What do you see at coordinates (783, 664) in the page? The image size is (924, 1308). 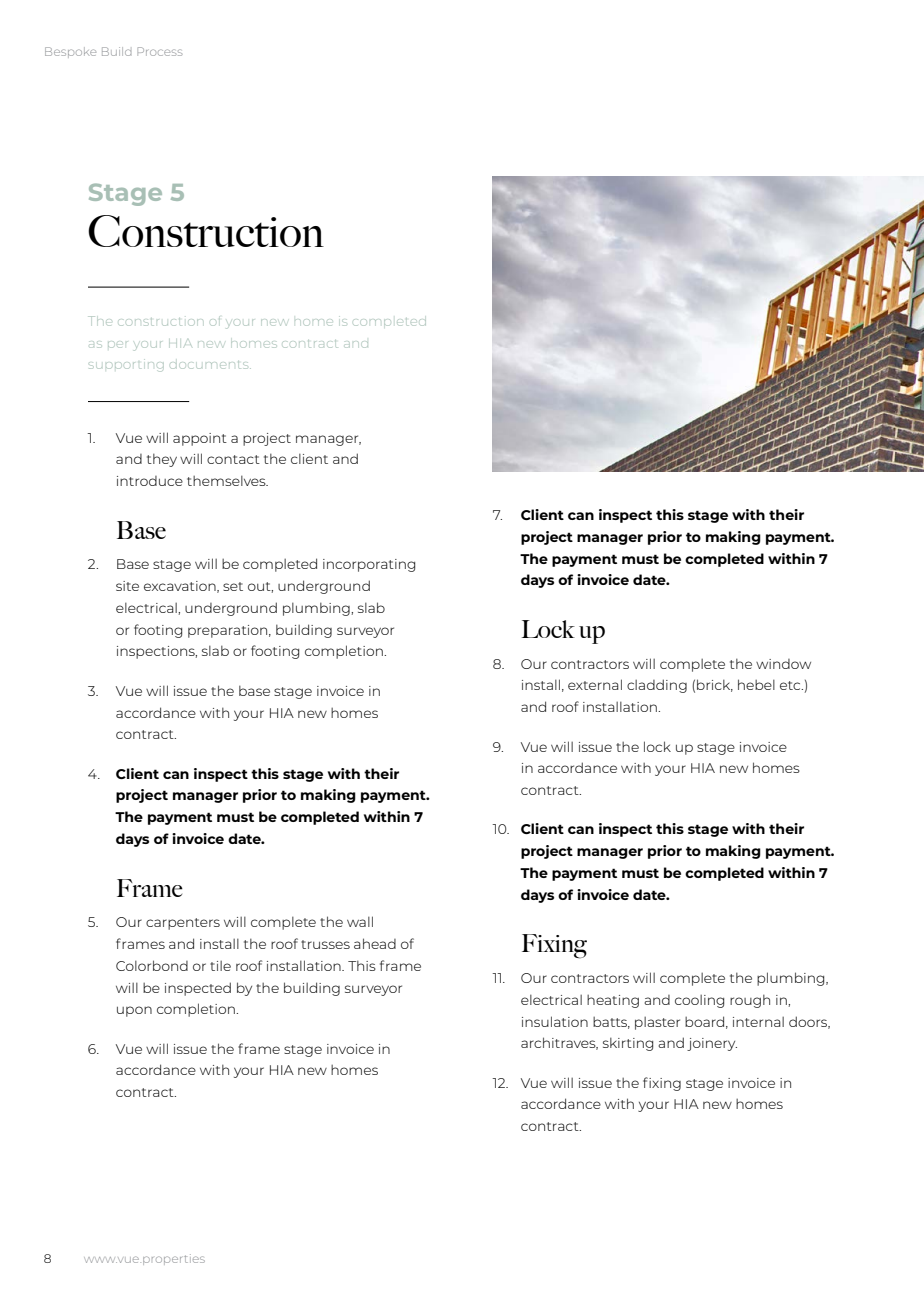 I see `window` at bounding box center [783, 664].
